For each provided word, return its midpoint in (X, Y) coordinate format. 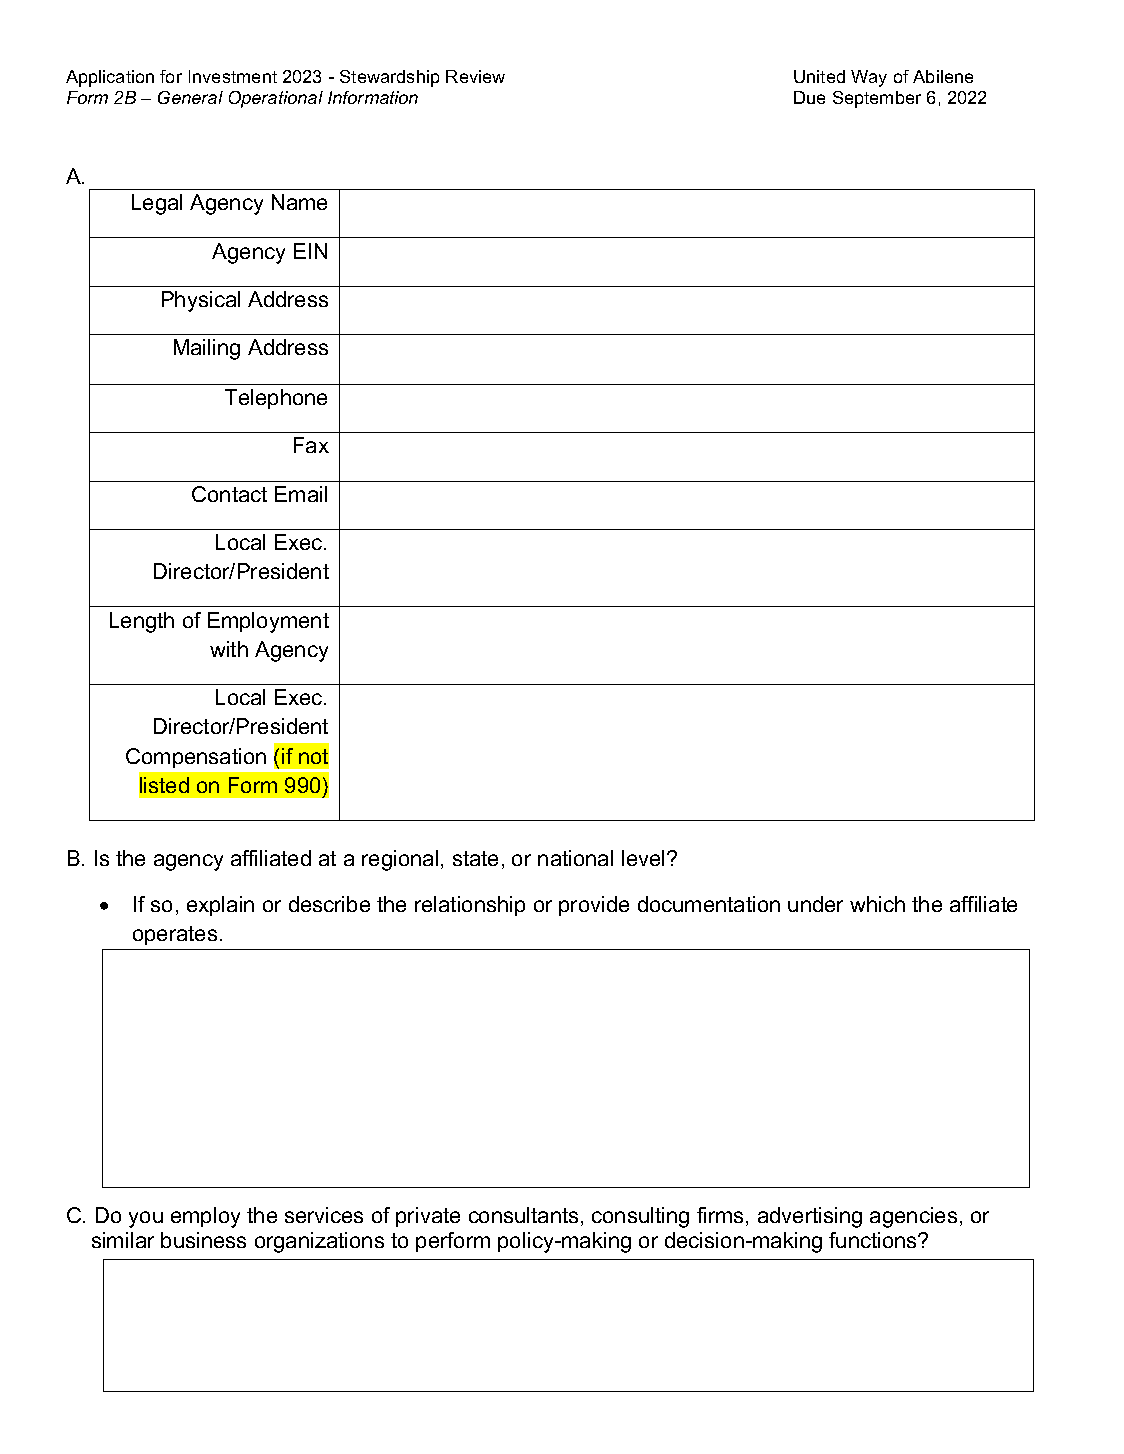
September (877, 99)
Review (475, 76)
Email (301, 494)
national (575, 858)
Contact (229, 494)
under (815, 904)
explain (220, 906)
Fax (311, 445)
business (203, 1240)
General (190, 97)
